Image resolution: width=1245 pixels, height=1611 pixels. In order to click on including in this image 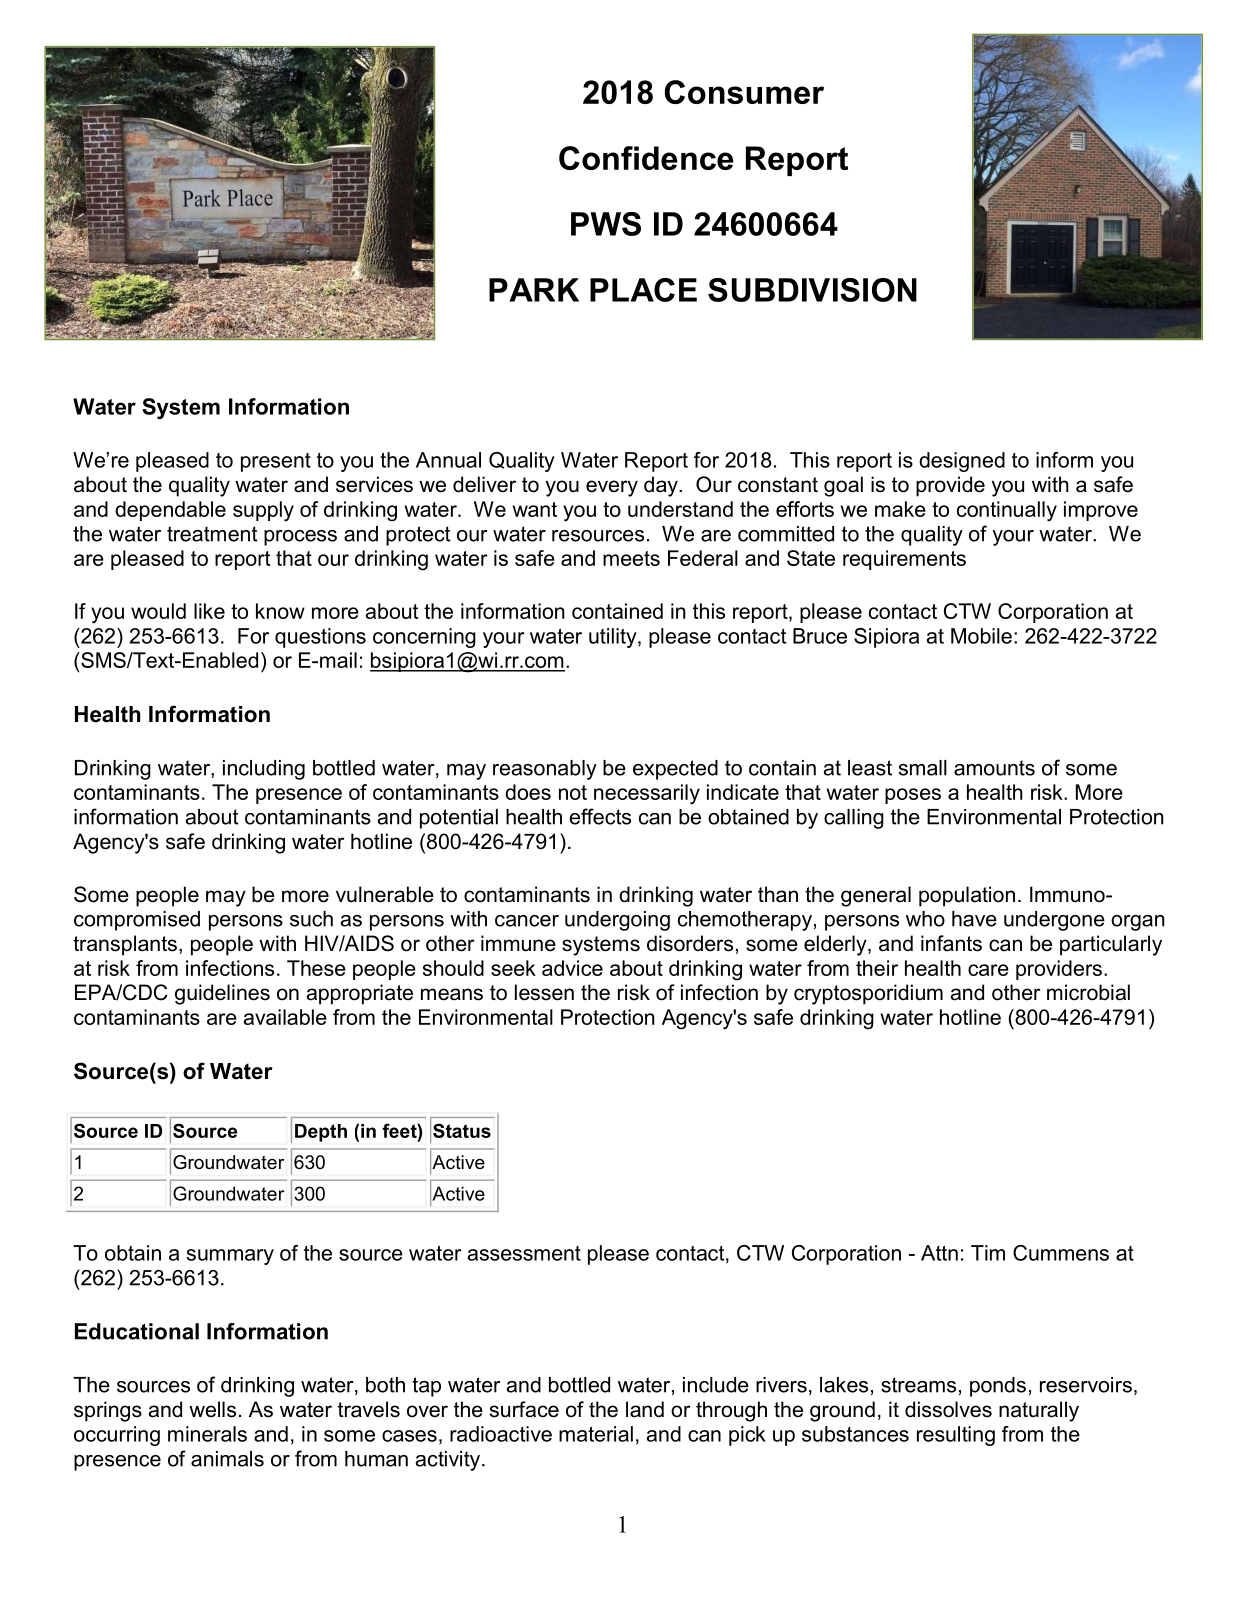, I will do `click(264, 770)`.
